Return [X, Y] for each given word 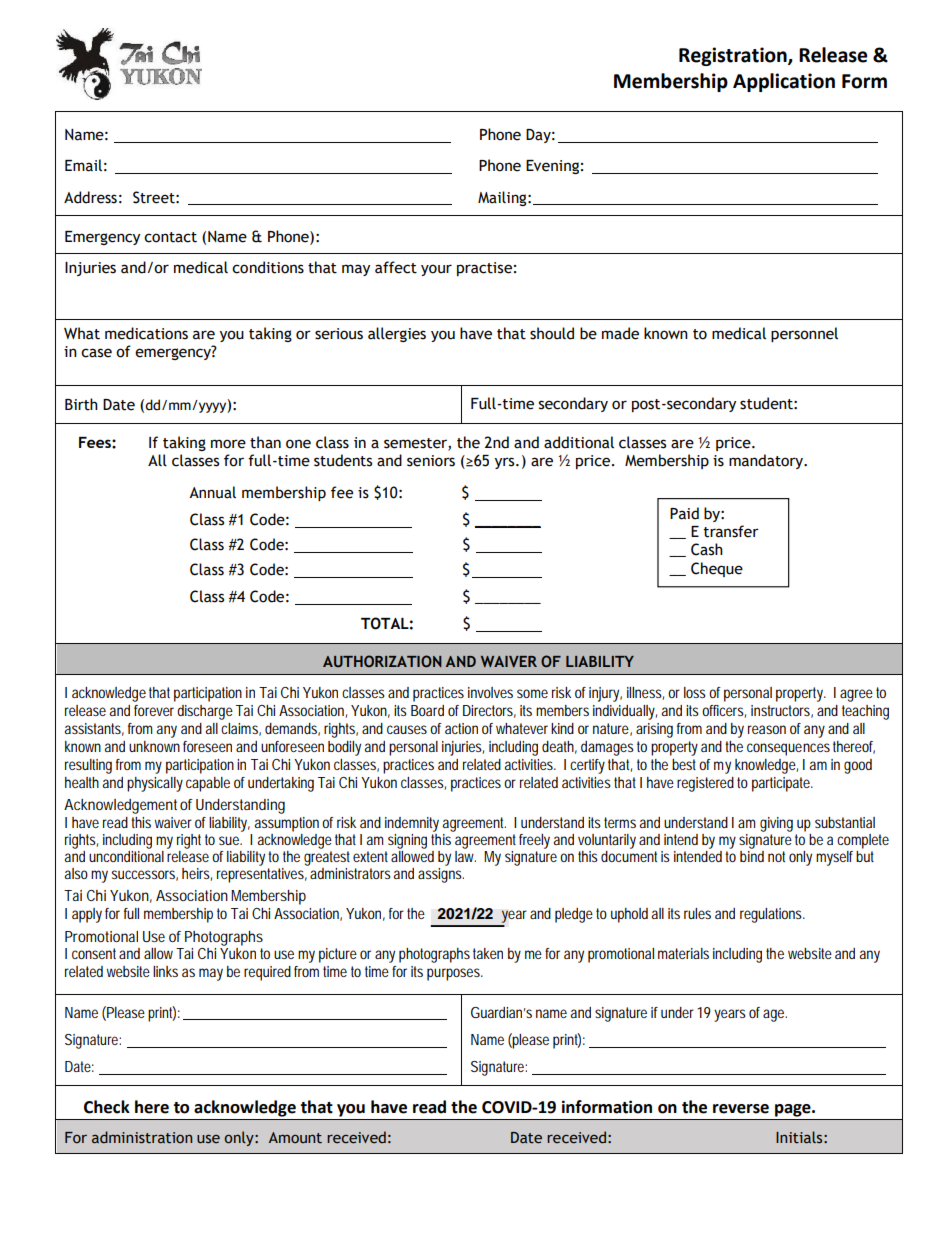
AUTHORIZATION [382, 661]
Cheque [717, 569]
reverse [741, 1109]
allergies [397, 334]
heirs [197, 874]
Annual [212, 492]
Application [784, 82]
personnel [804, 334]
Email [83, 165]
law [465, 855]
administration [142, 1137]
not [776, 856]
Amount [295, 1138]
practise [484, 269]
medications [146, 333]
